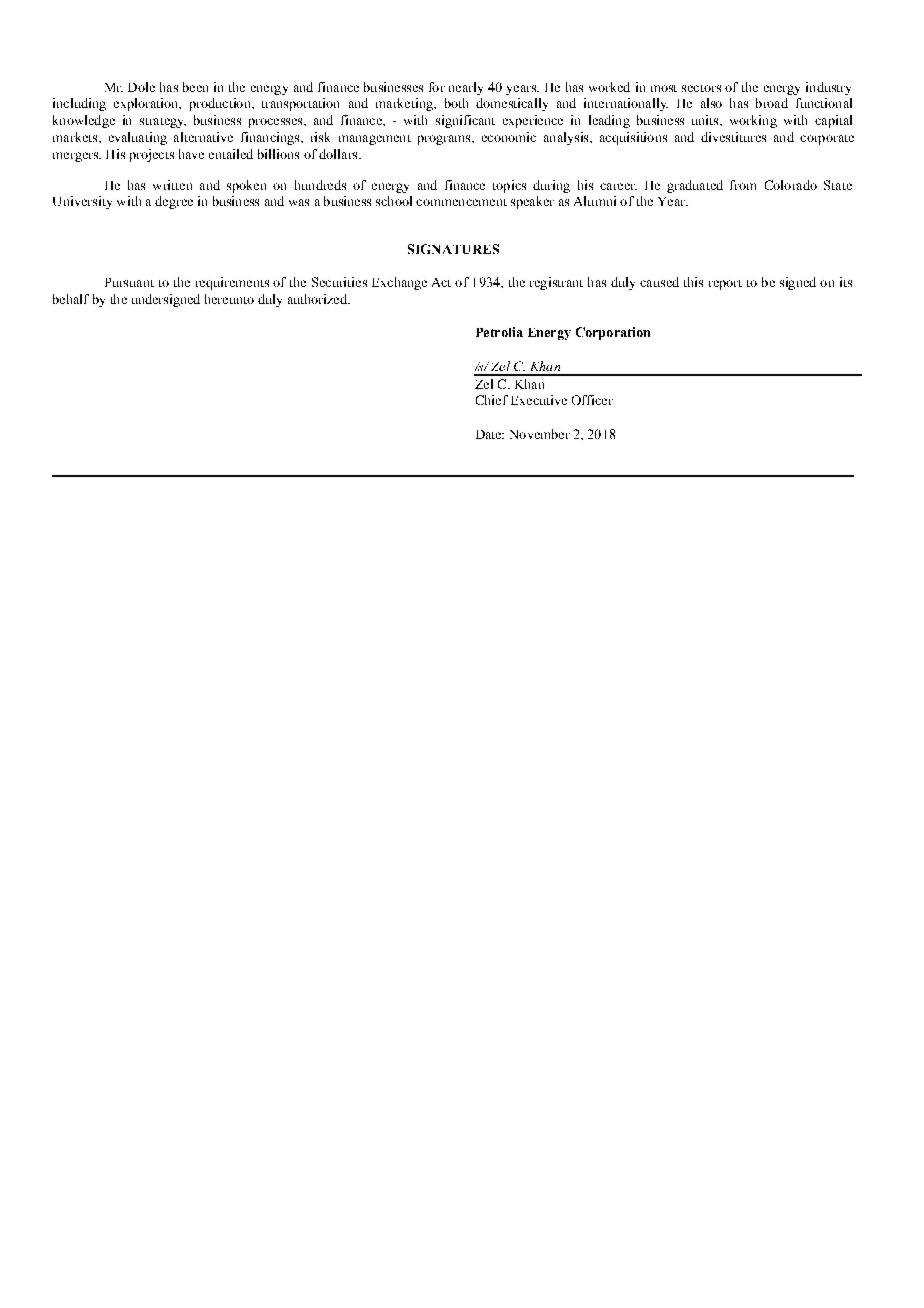 The height and width of the screenshot is (1308, 924). Describe the element at coordinates (592, 400) in the screenshot. I see `Officer` at that location.
